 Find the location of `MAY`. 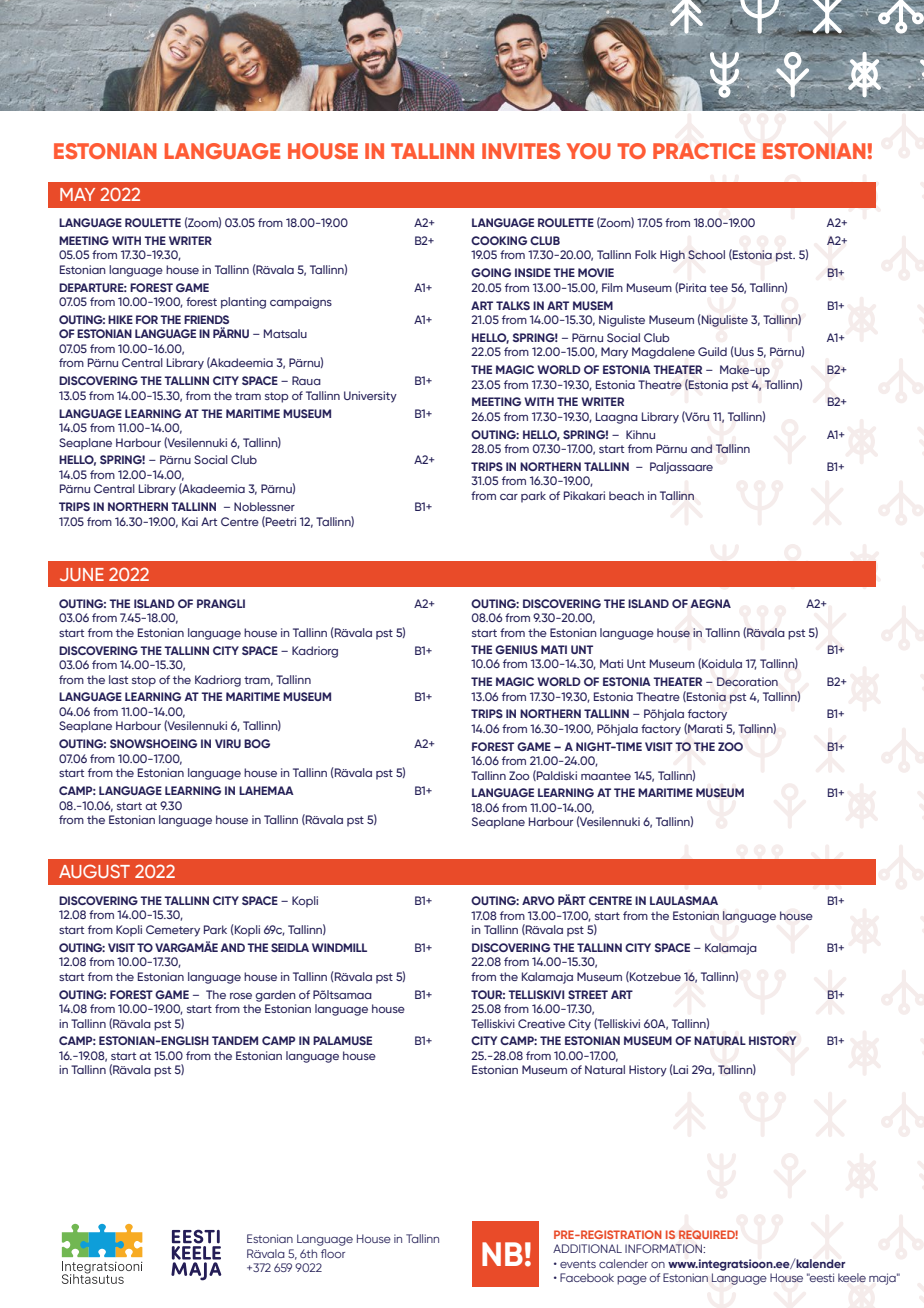

MAY is located at coordinates (77, 194).
